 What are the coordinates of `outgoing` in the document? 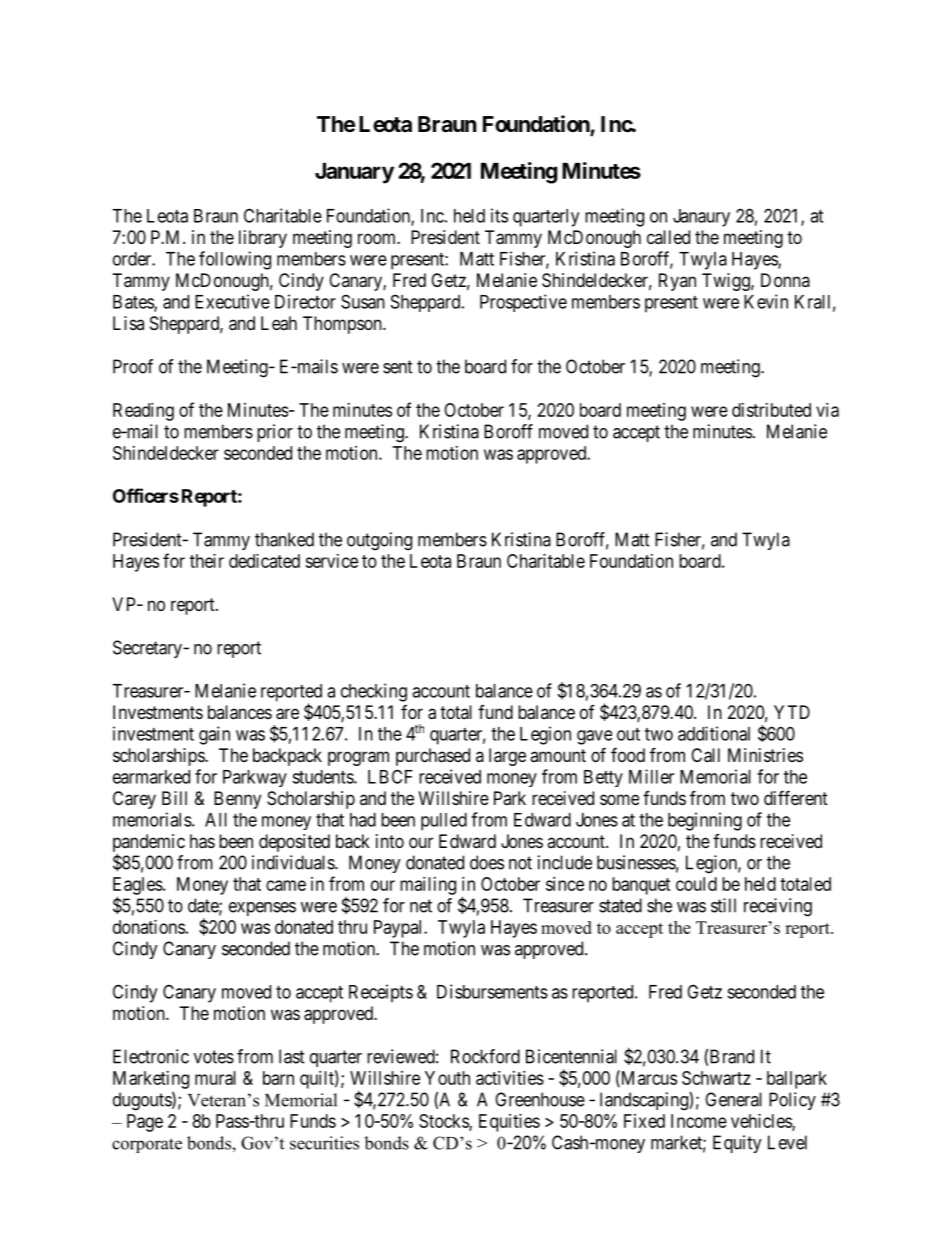 It's located at (379, 541).
